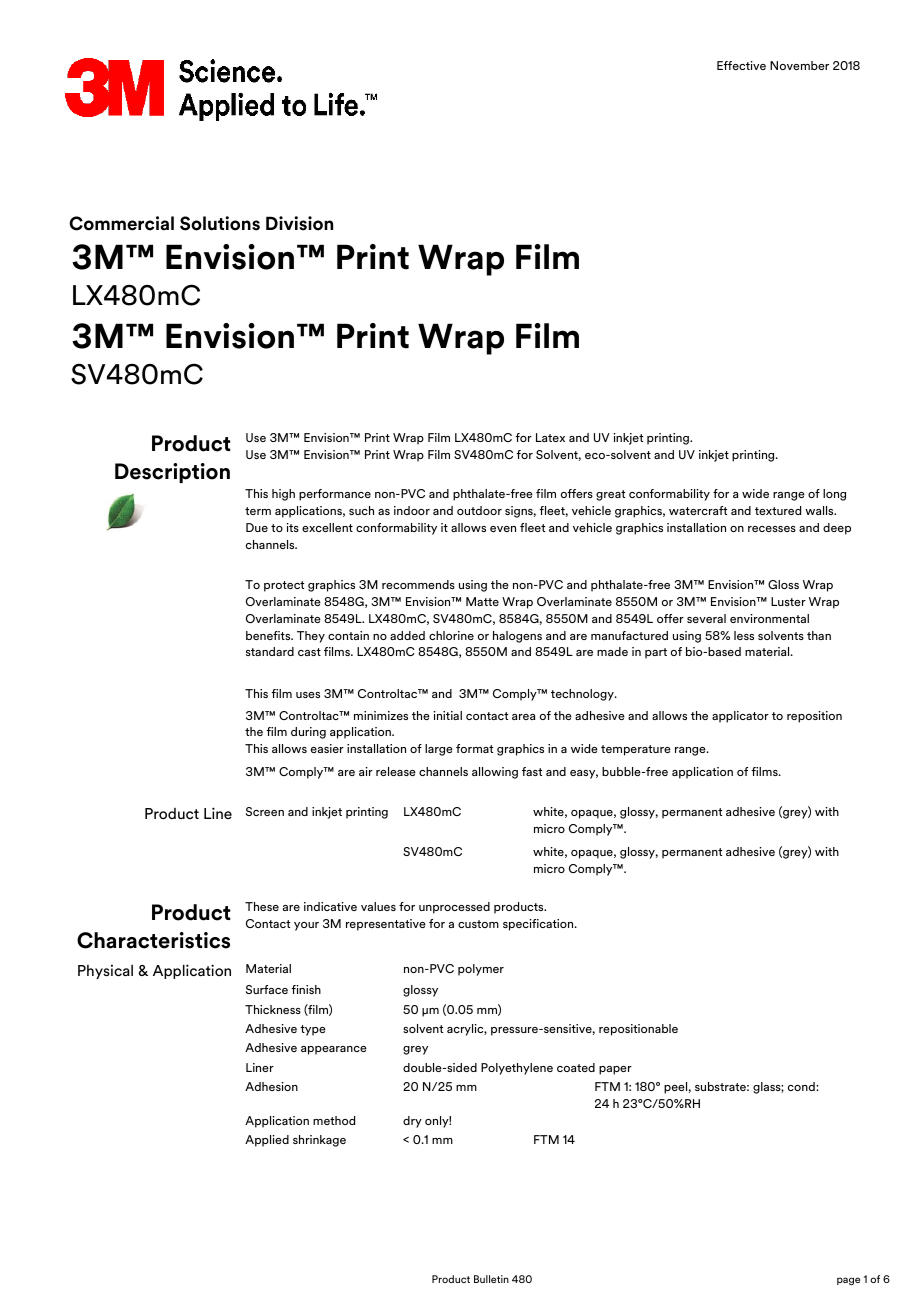 The image size is (924, 1308). I want to click on long, so click(834, 495).
